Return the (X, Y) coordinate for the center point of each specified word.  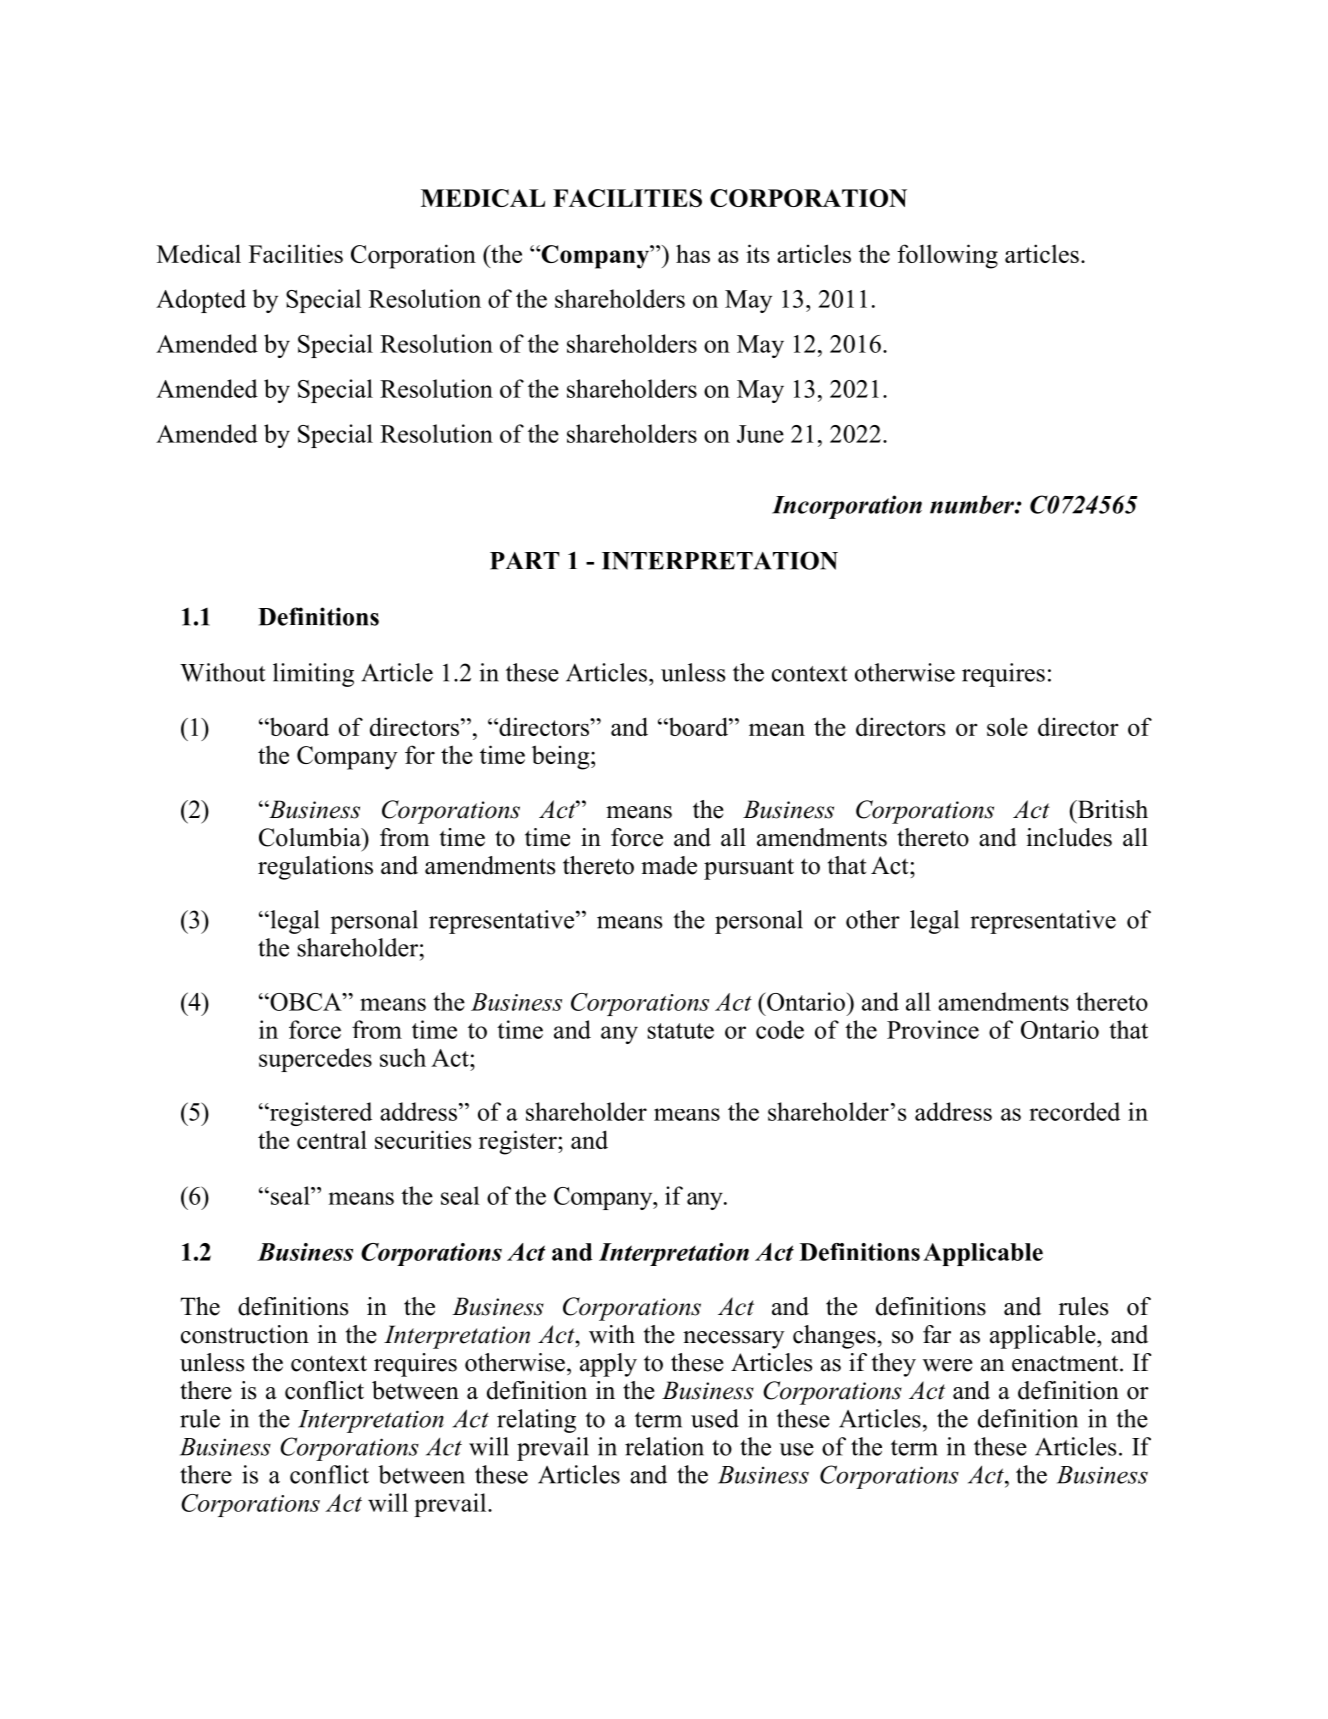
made (669, 865)
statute (681, 1031)
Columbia (311, 837)
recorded (1074, 1111)
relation (664, 1446)
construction (245, 1334)
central (332, 1139)
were (948, 1365)
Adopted (201, 301)
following (947, 256)
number (973, 504)
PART (524, 561)
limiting (313, 675)
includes (1069, 837)
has (693, 253)
